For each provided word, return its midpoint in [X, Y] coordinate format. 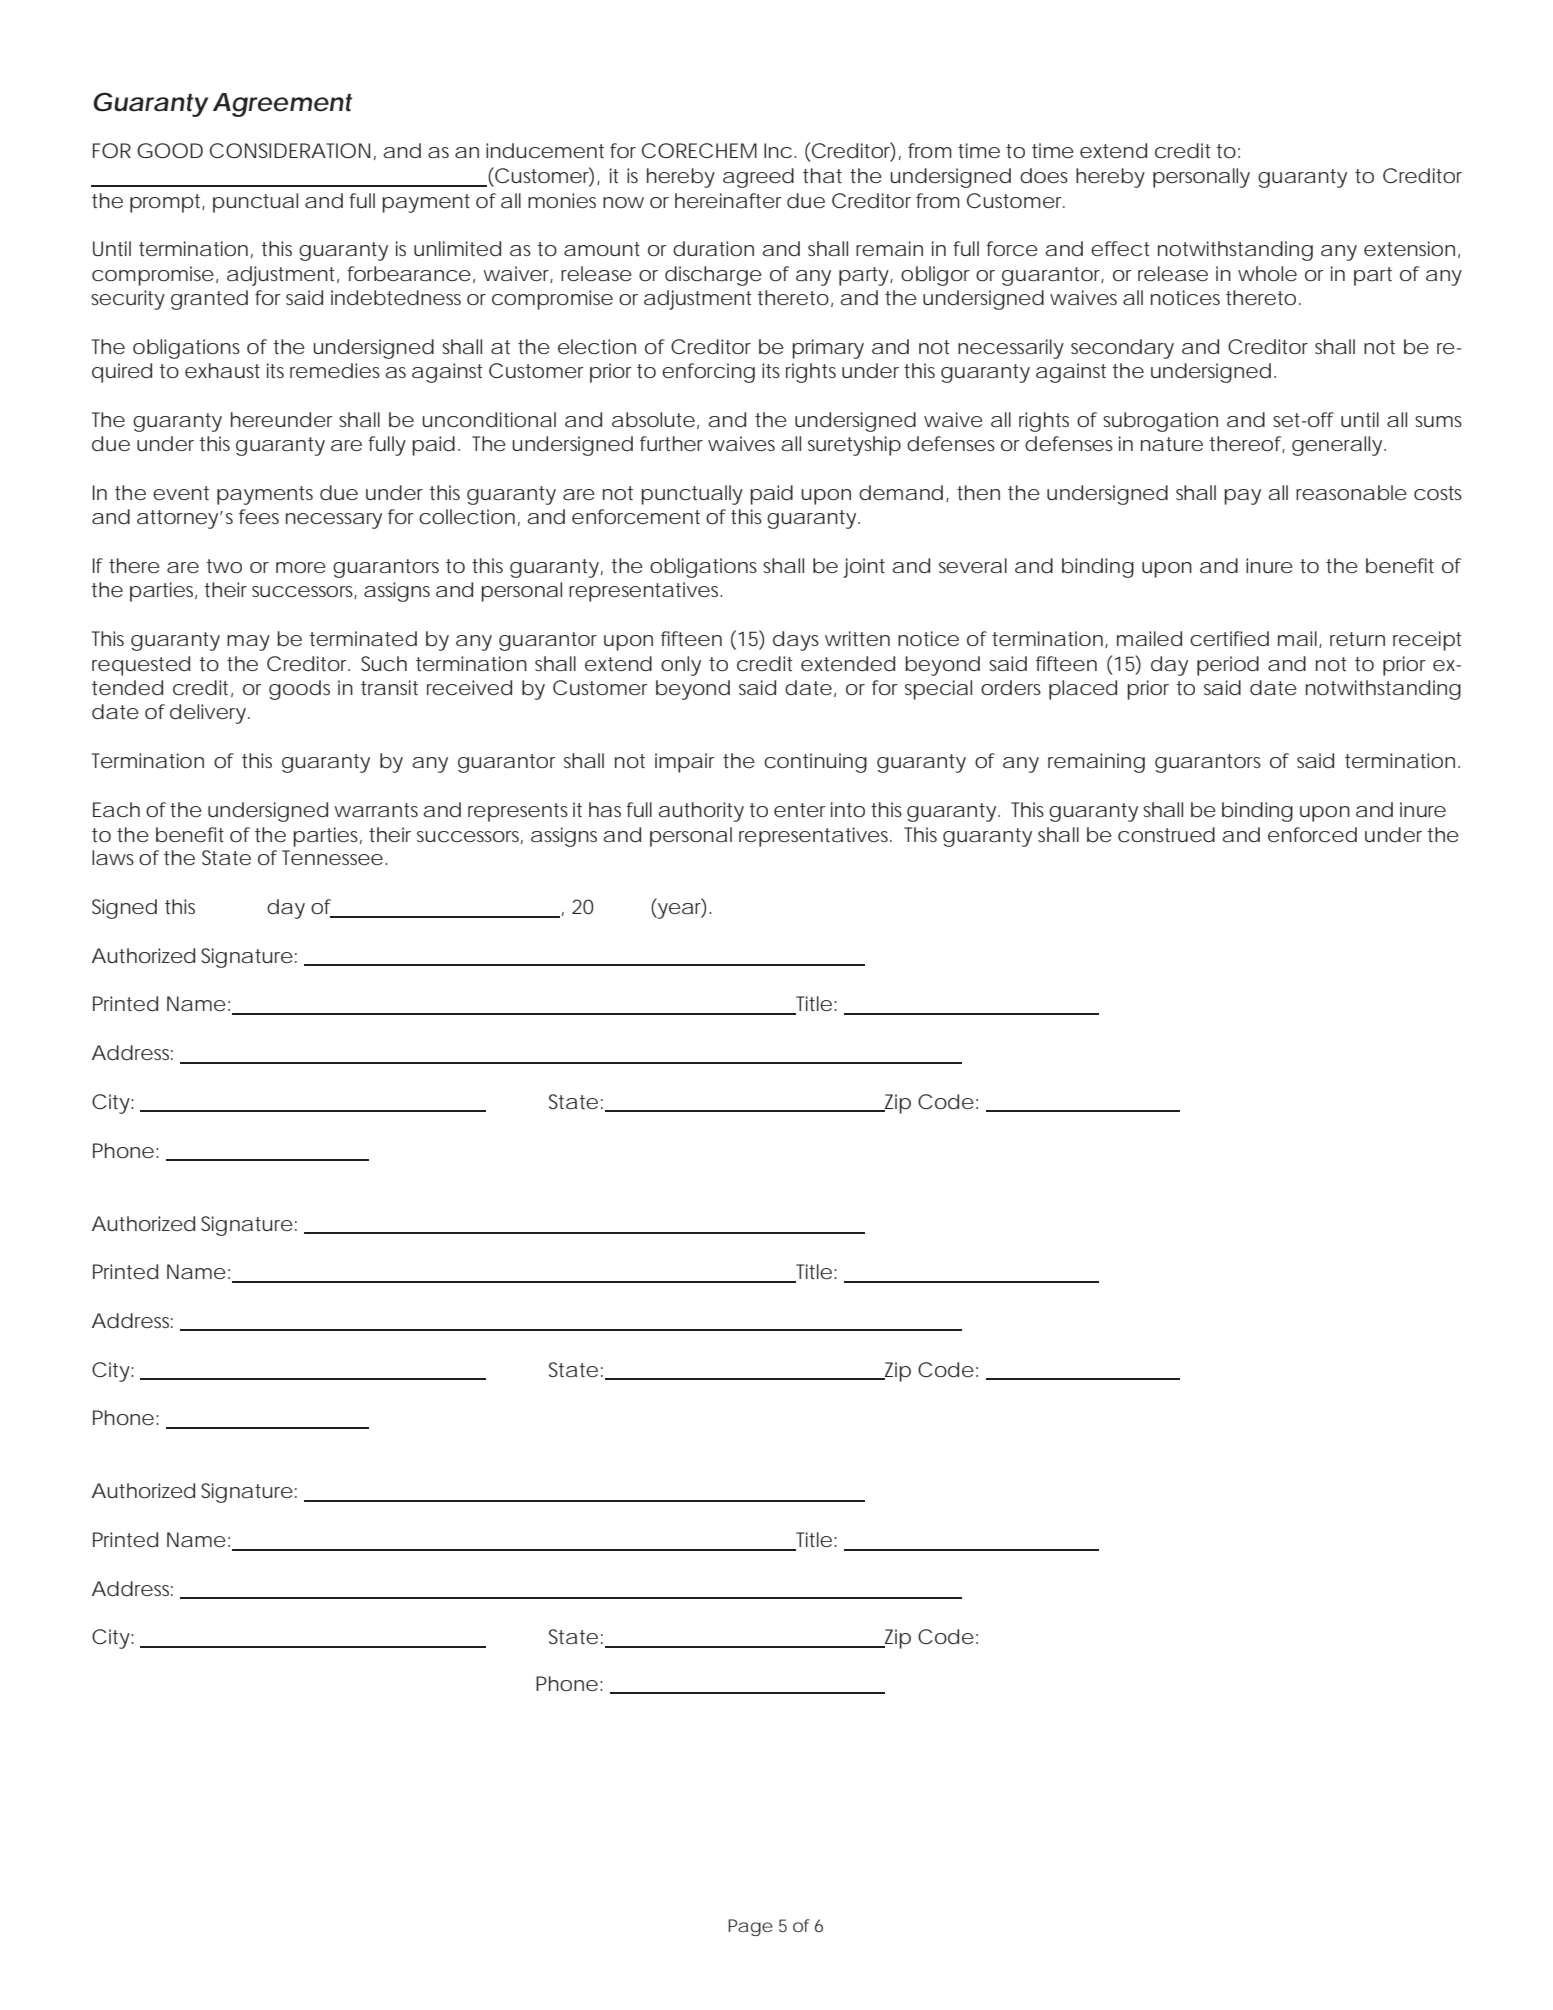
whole [1267, 273]
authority [701, 812]
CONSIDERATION [290, 150]
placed [1083, 690]
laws [113, 857]
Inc [778, 150]
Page [750, 1927]
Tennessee [332, 857]
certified [1229, 638]
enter [800, 810]
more [301, 567]
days [796, 641]
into [848, 809]
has [605, 809]
